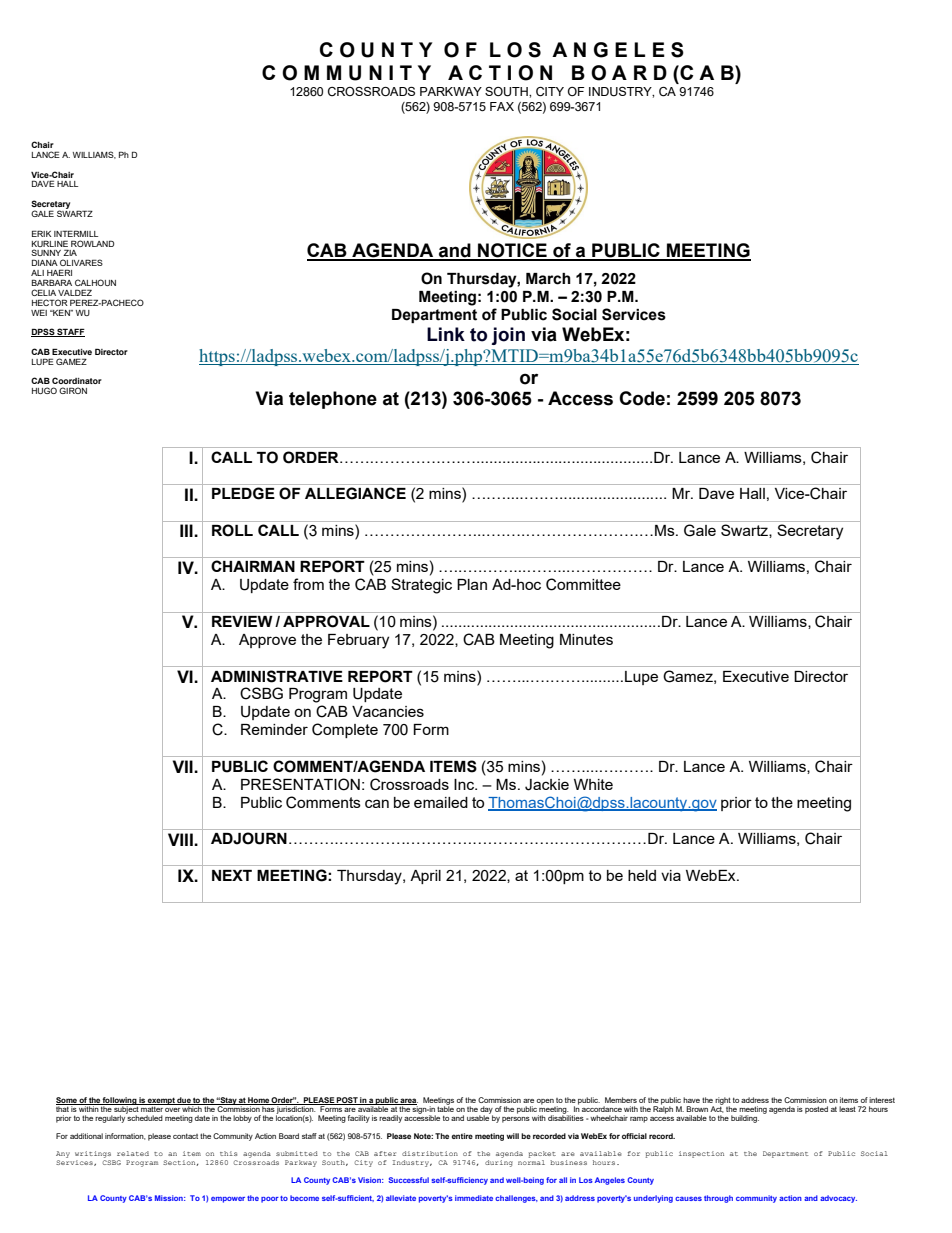 This page has height=1233, width=952. What do you see at coordinates (502, 106) in the page?
I see `FAX` at bounding box center [502, 106].
